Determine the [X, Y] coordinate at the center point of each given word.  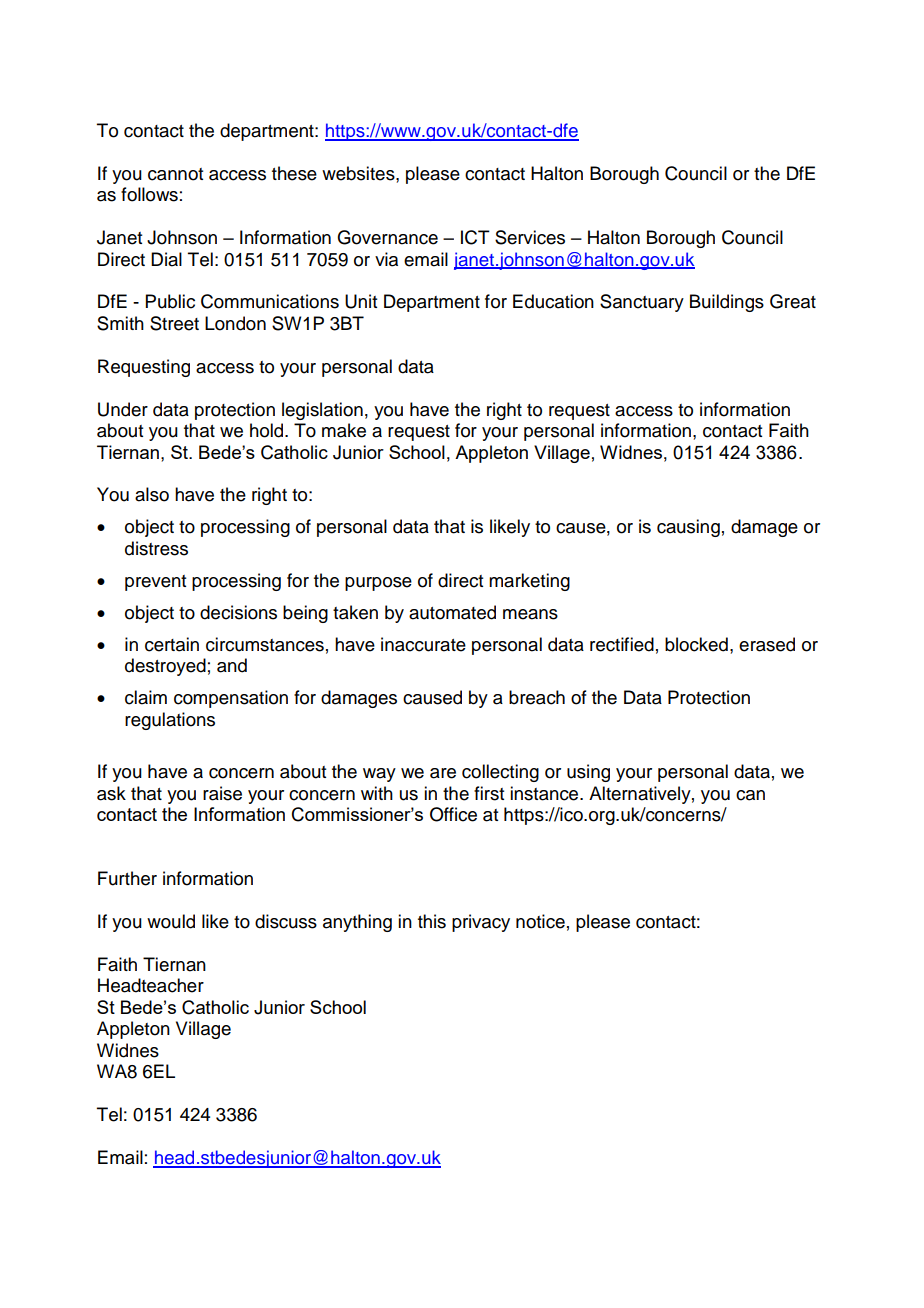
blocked [696, 644]
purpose [378, 584]
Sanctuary [642, 303]
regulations [170, 721]
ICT [475, 237]
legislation [322, 411]
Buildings [727, 303]
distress [156, 548]
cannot [175, 174]
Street [174, 323]
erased [767, 644]
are [443, 773]
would [171, 921]
